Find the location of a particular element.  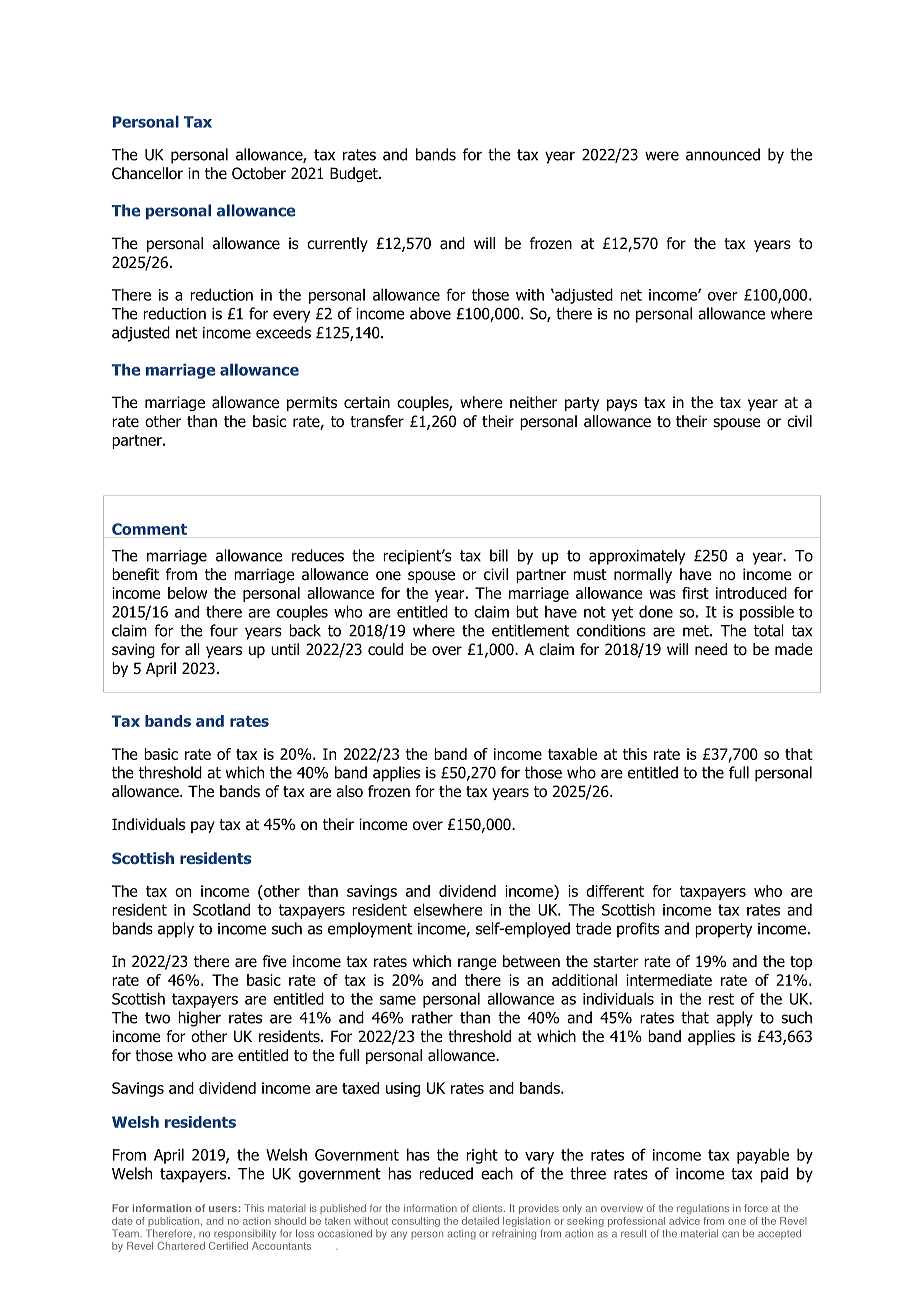

October is located at coordinates (259, 173).
